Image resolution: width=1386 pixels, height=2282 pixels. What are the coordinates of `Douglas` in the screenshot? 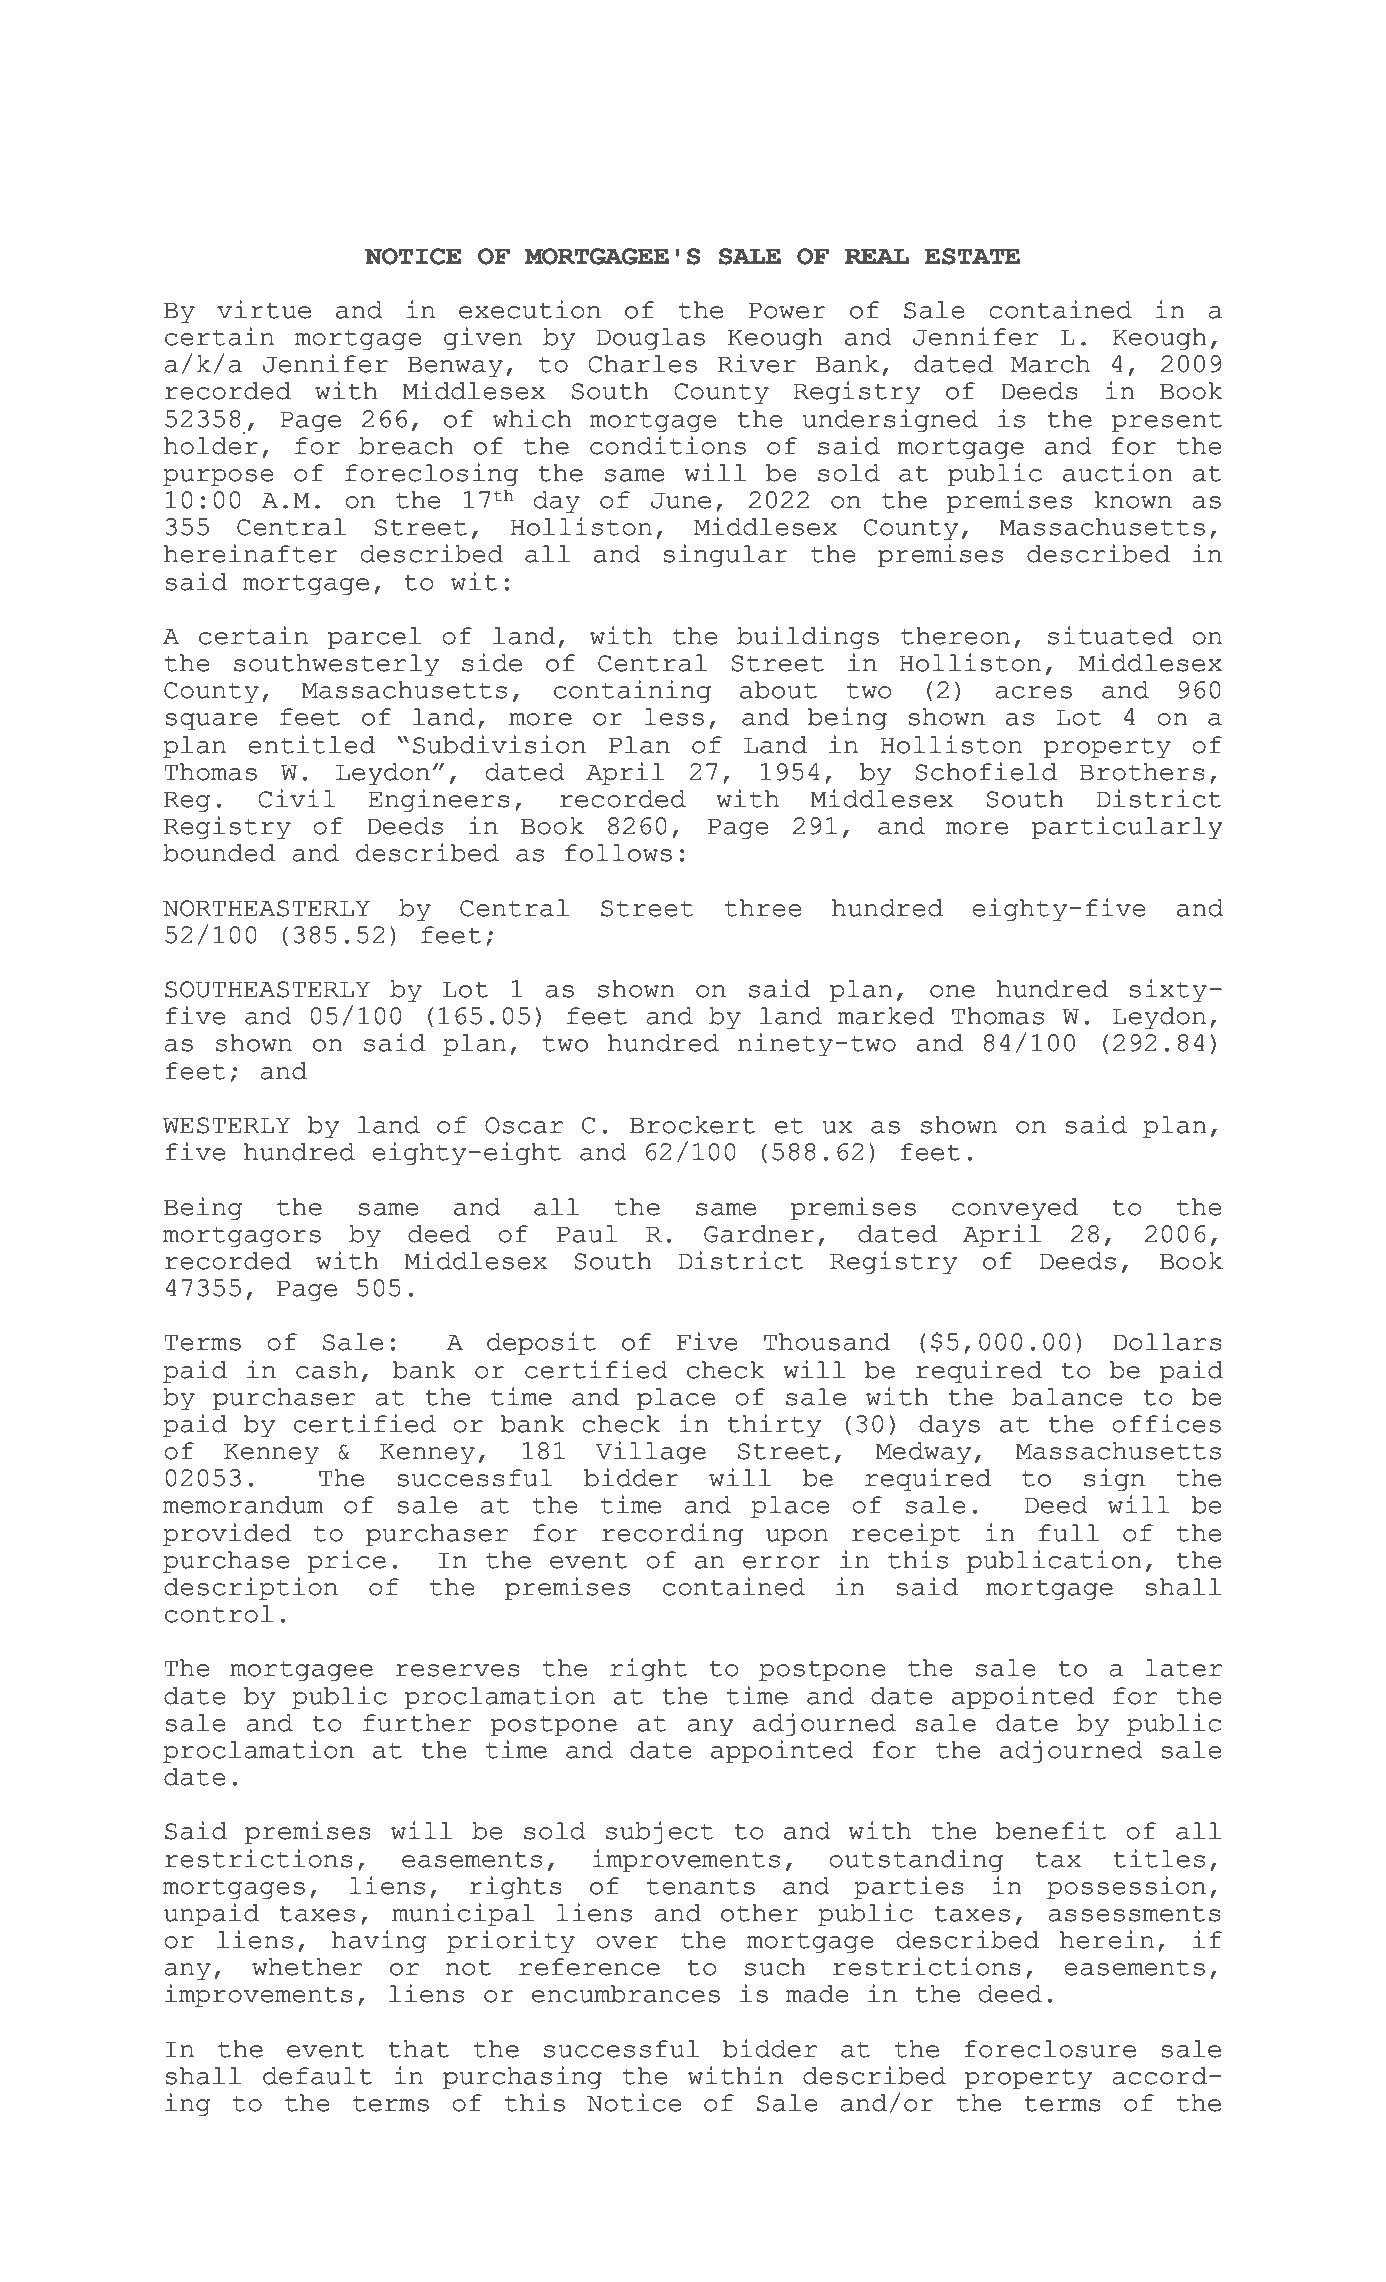 It's located at (651, 339).
